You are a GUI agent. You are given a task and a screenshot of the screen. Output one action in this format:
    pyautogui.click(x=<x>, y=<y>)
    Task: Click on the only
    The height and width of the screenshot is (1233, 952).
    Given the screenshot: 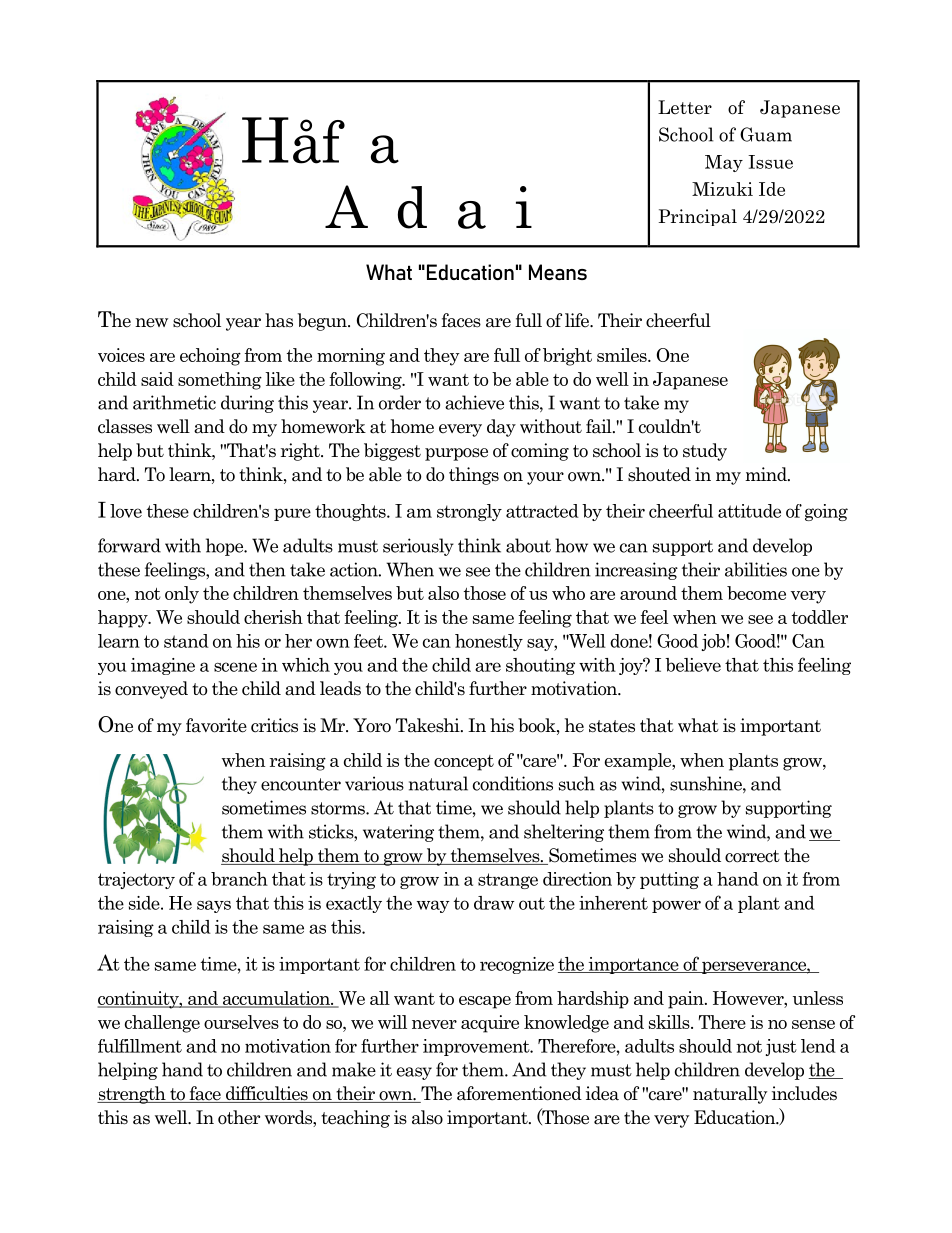 What is the action you would take?
    pyautogui.click(x=182, y=595)
